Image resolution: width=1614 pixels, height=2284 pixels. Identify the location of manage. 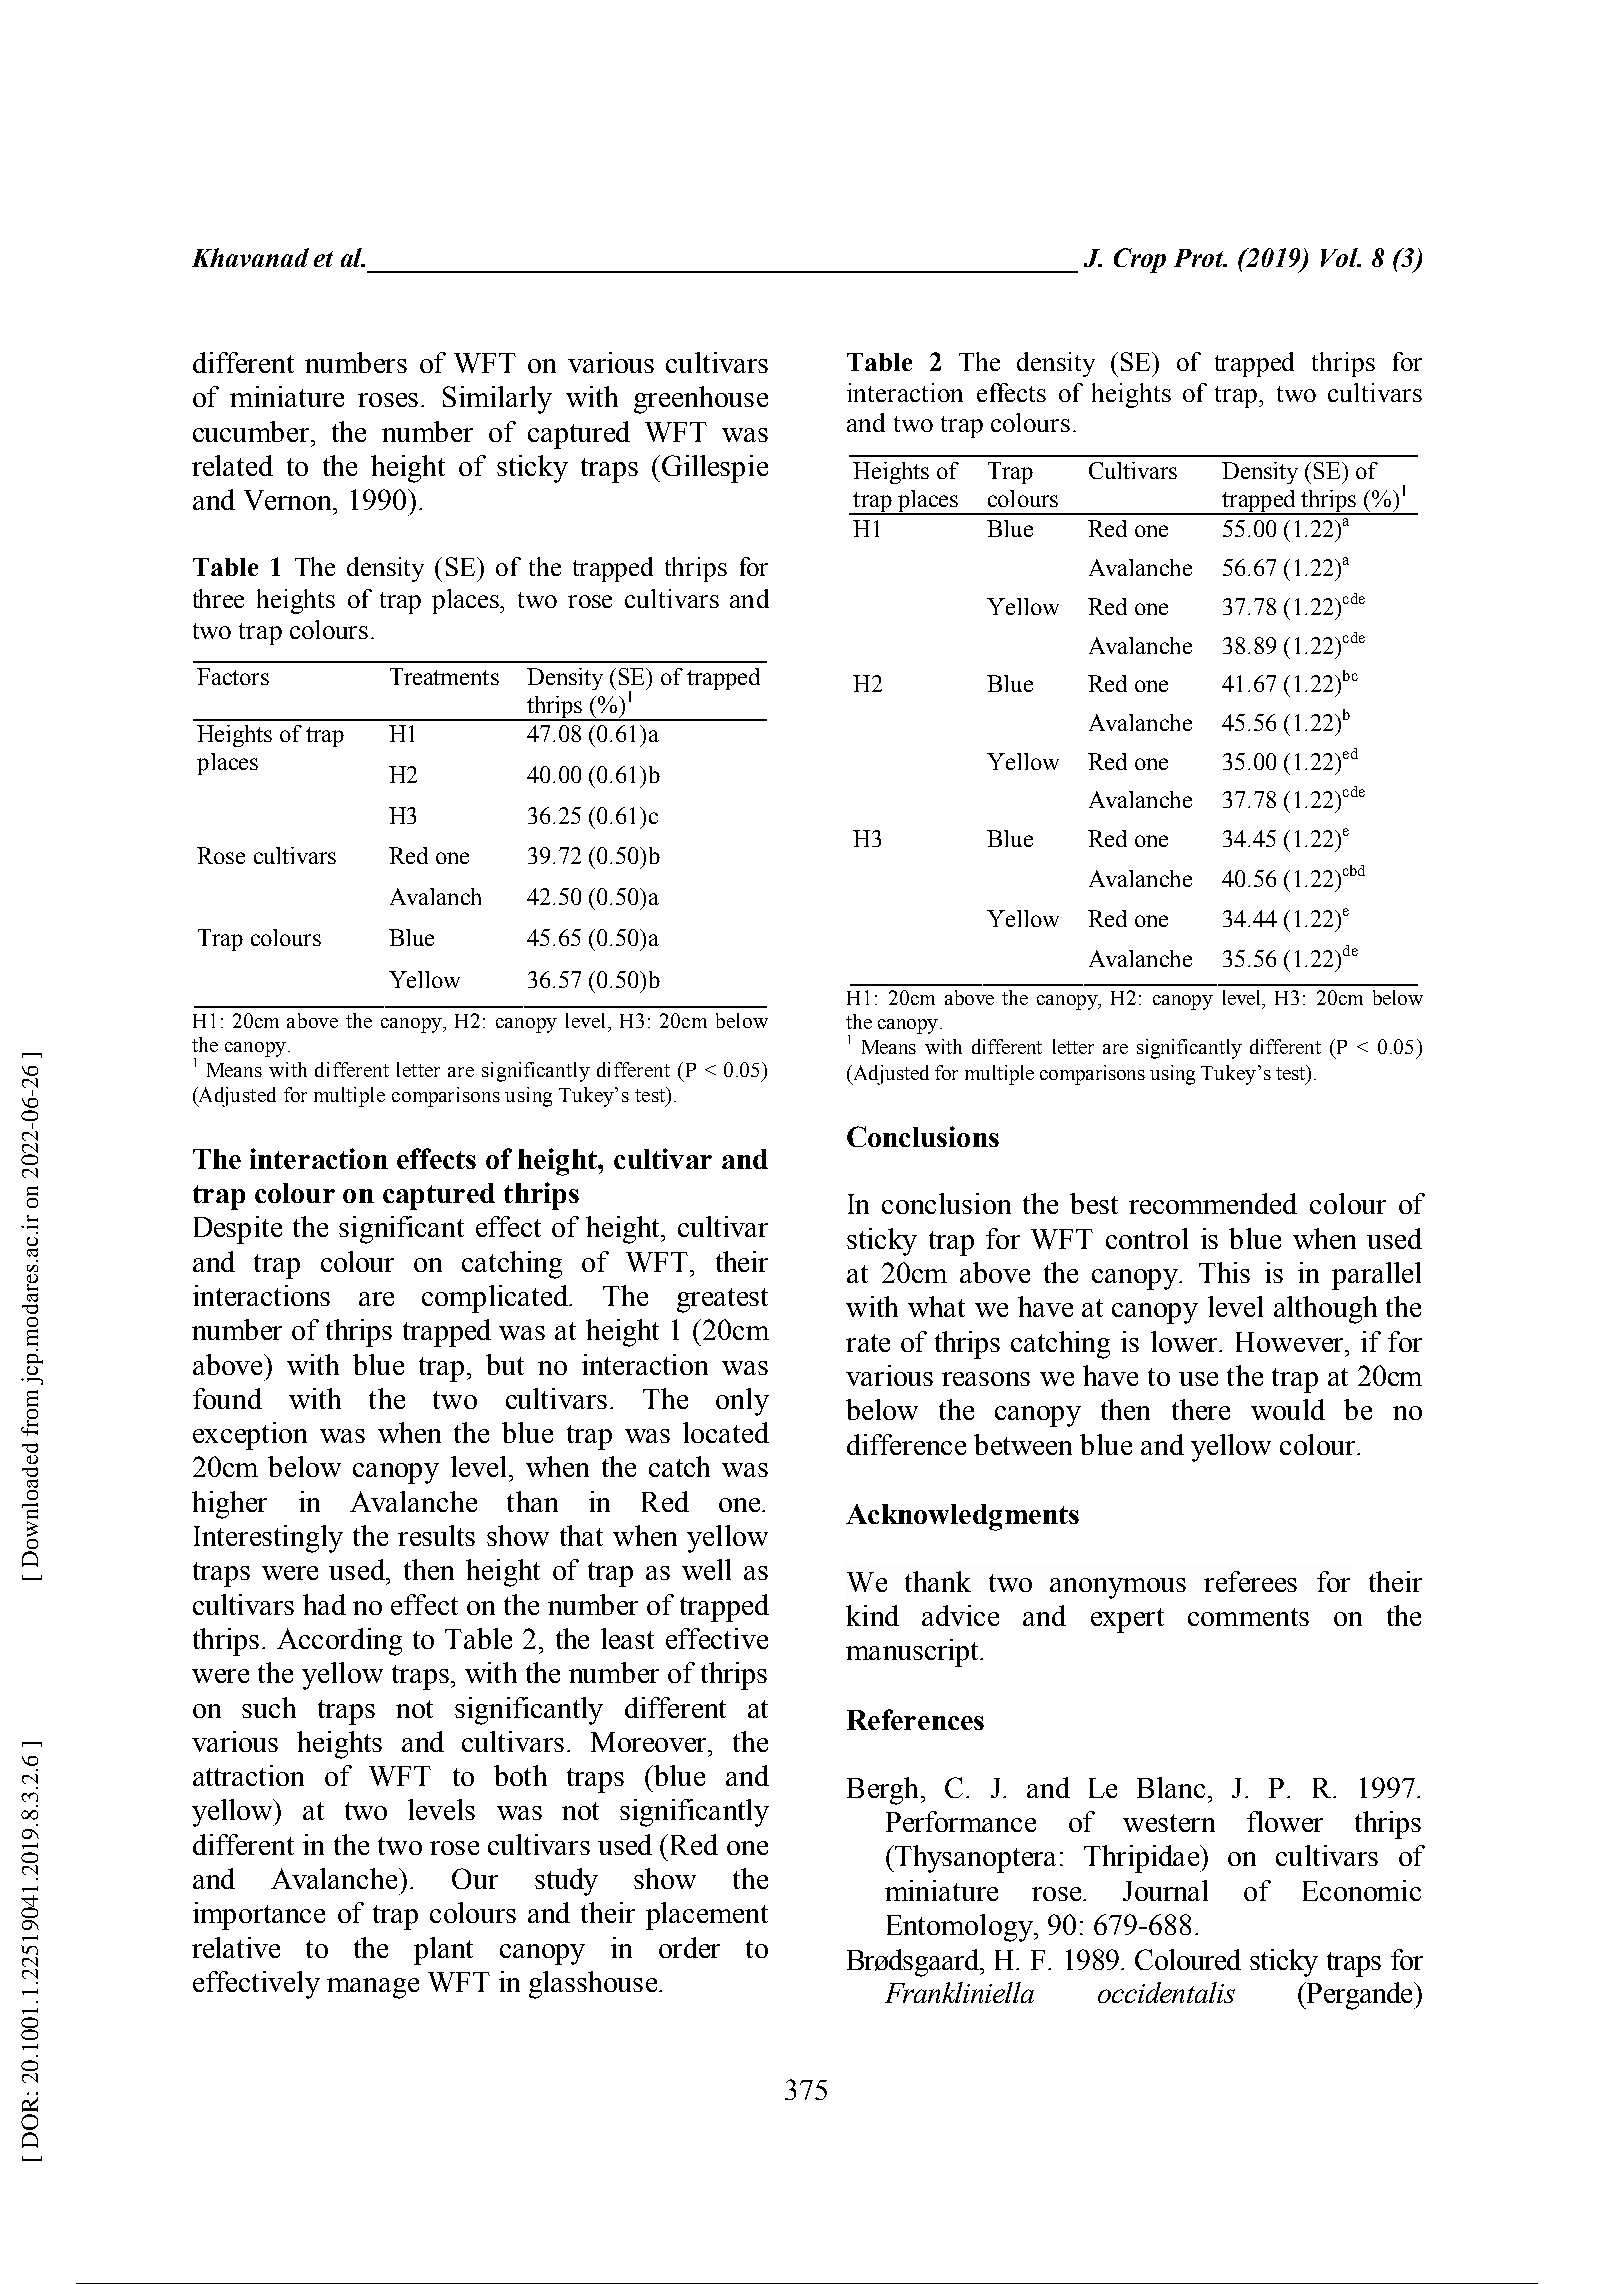
(373, 1988).
